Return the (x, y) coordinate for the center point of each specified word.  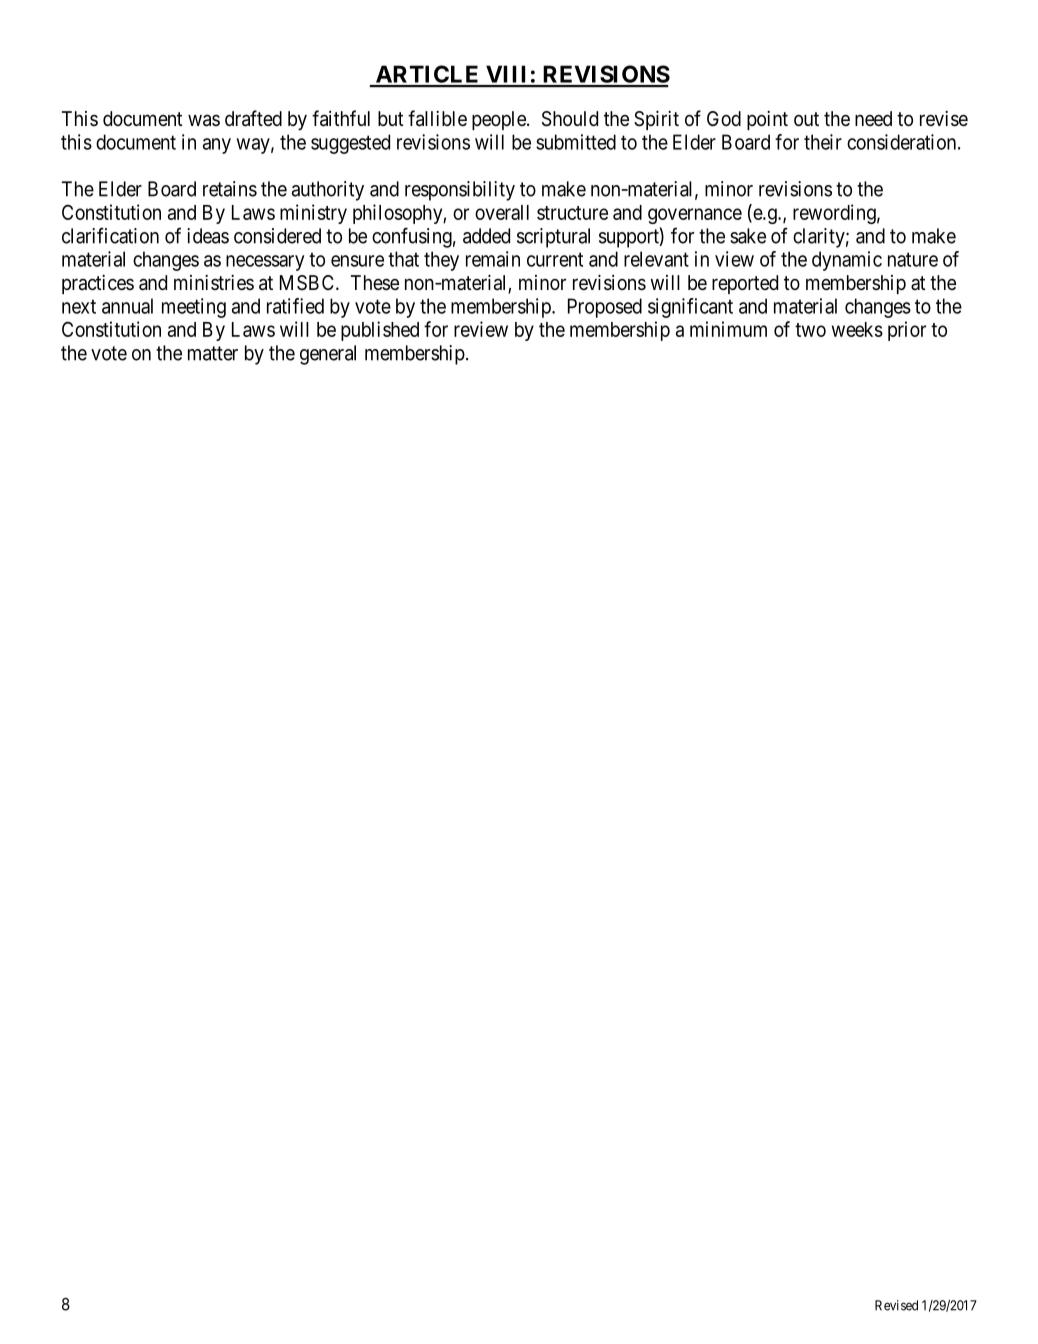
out (806, 119)
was (204, 120)
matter (213, 353)
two (810, 330)
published (380, 331)
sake (748, 236)
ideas (208, 236)
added (486, 236)
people (500, 120)
